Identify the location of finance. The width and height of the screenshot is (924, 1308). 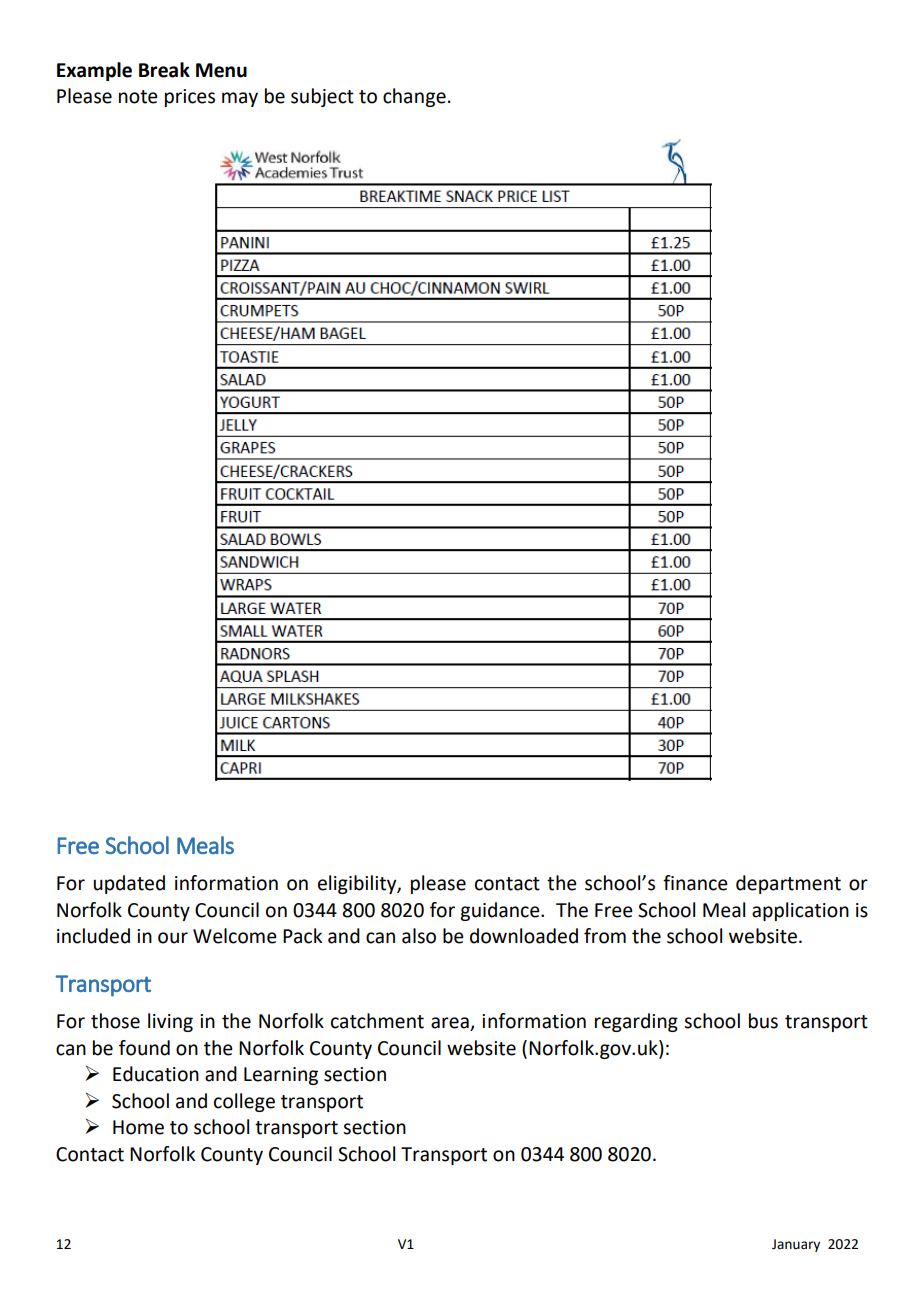
(695, 883).
